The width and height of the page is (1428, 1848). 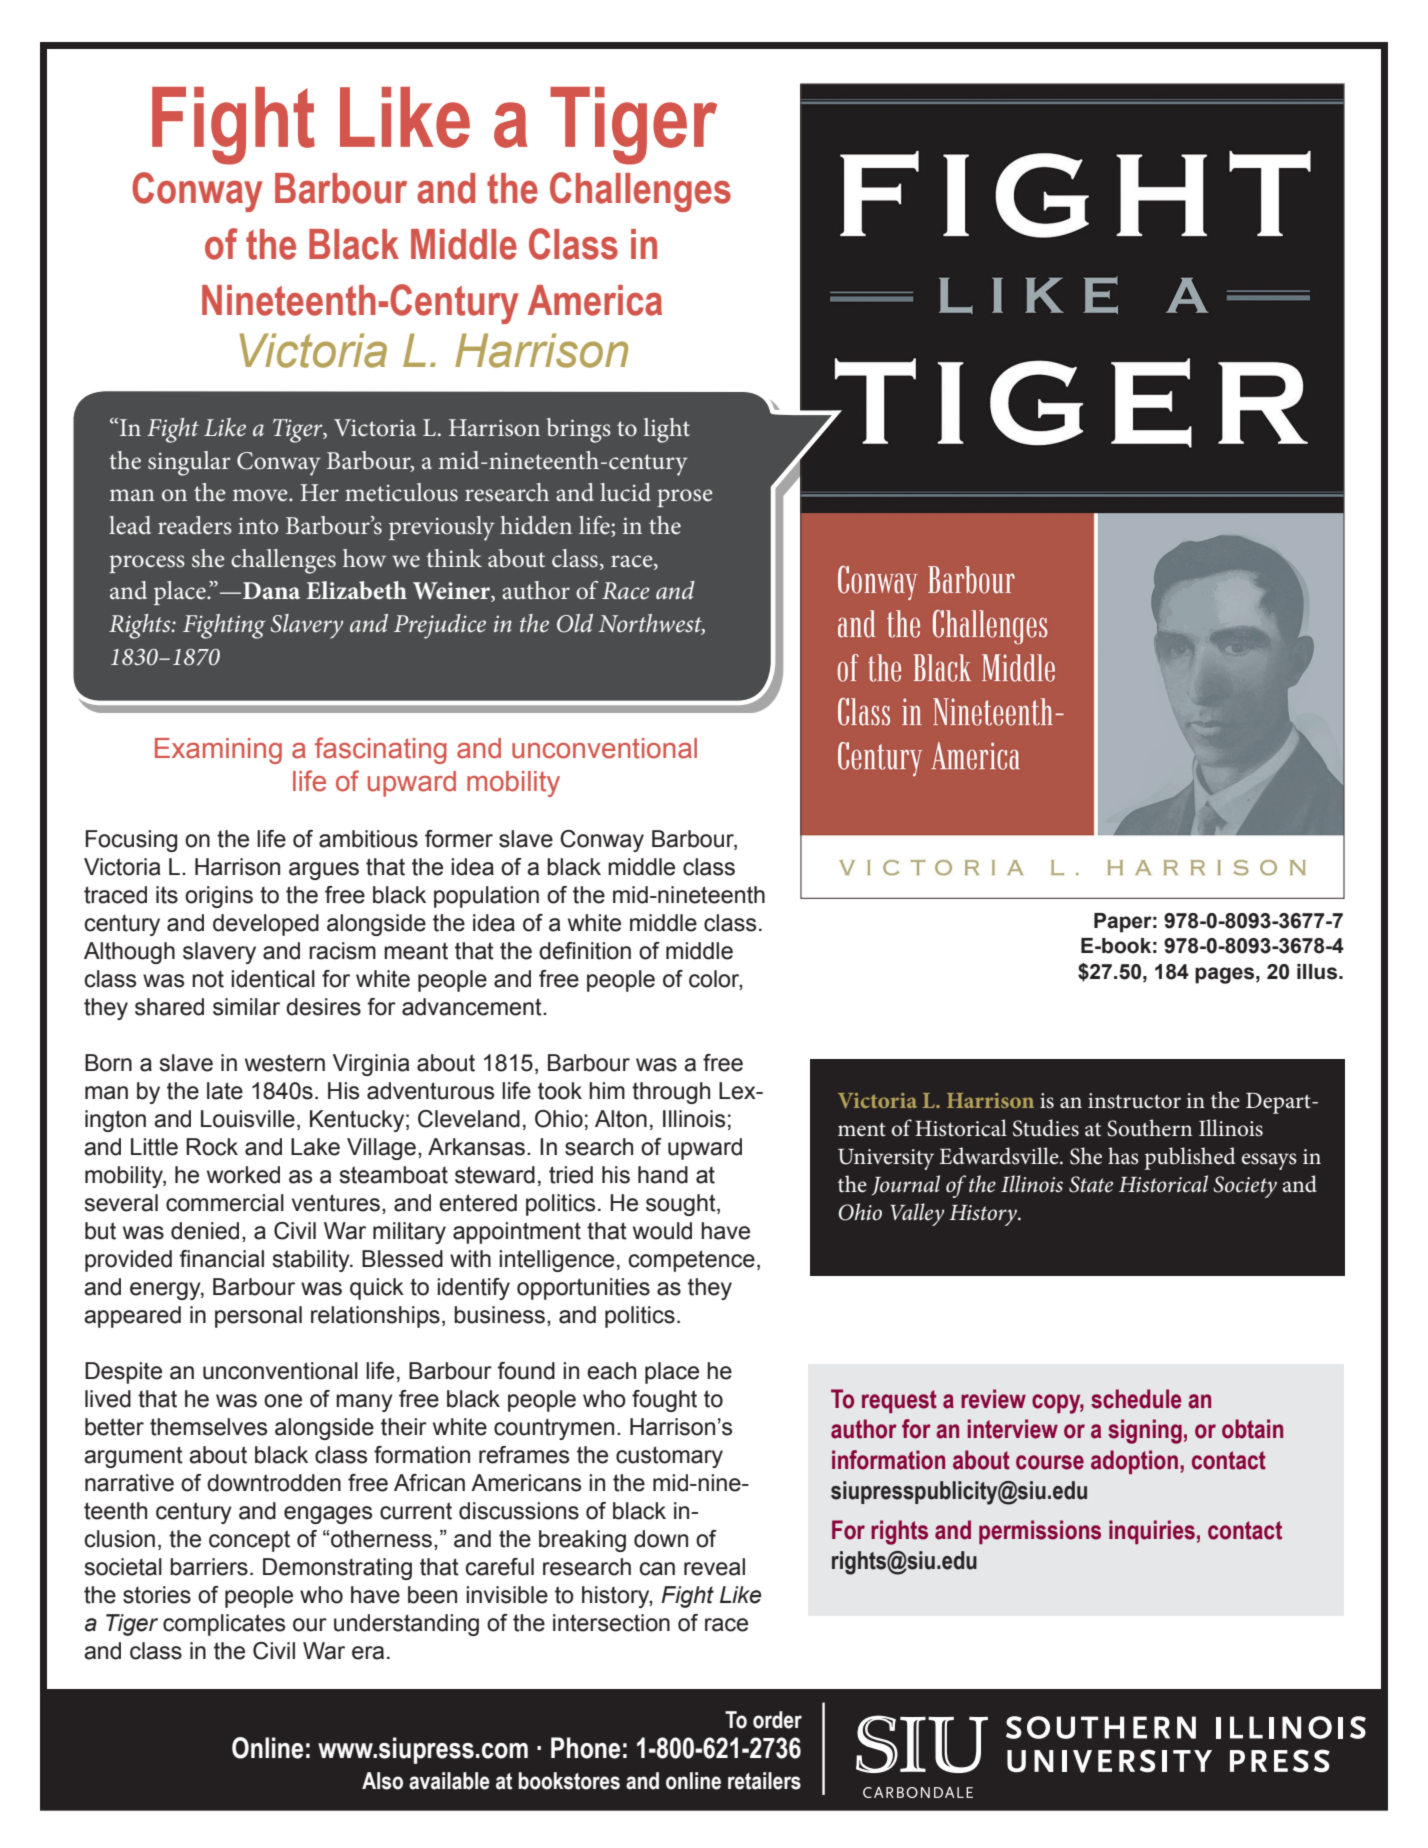 What do you see at coordinates (208, 1427) in the page?
I see `themselves` at bounding box center [208, 1427].
